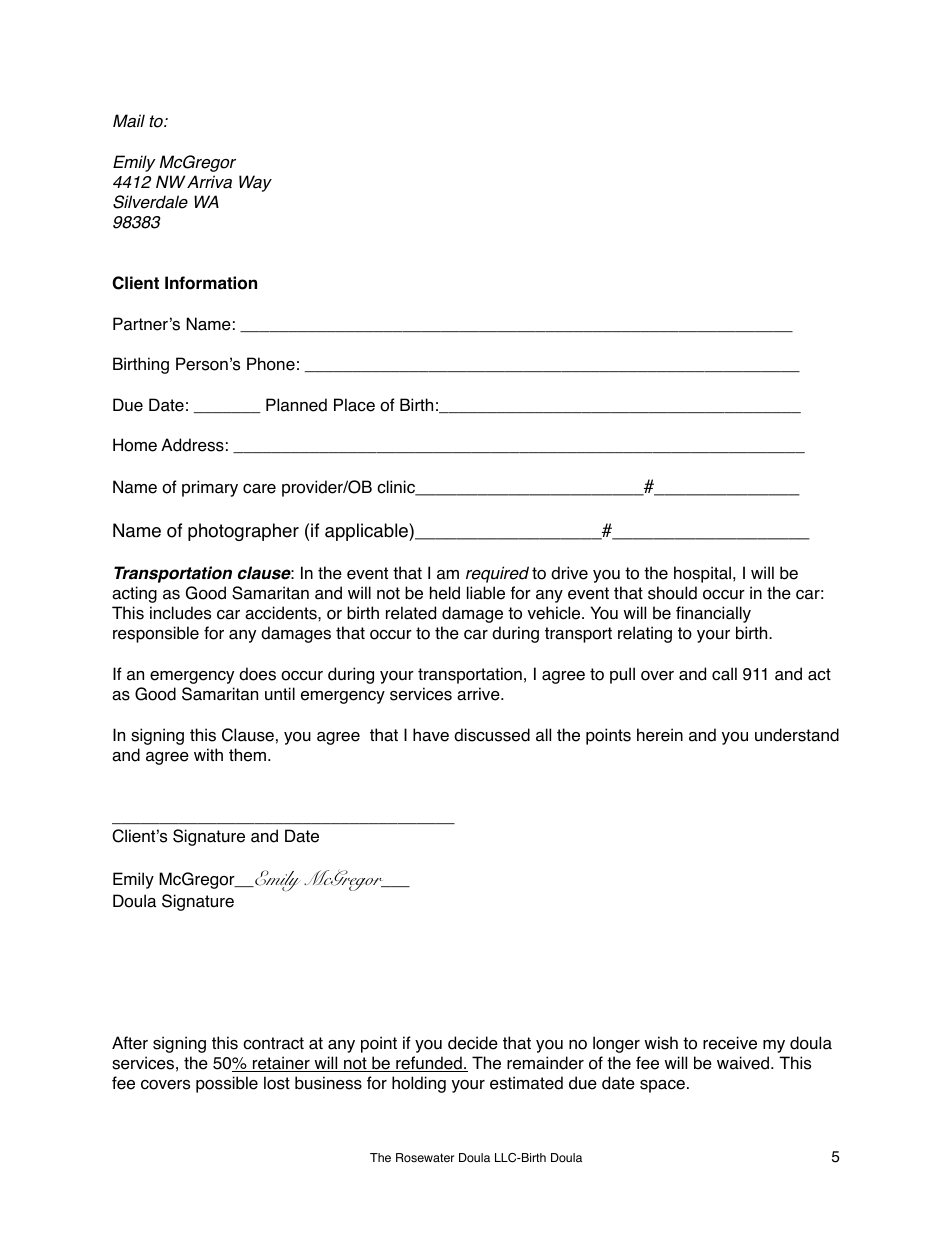 This document has height=1233, width=952. Describe the element at coordinates (211, 283) in the document. I see `Information` at that location.
